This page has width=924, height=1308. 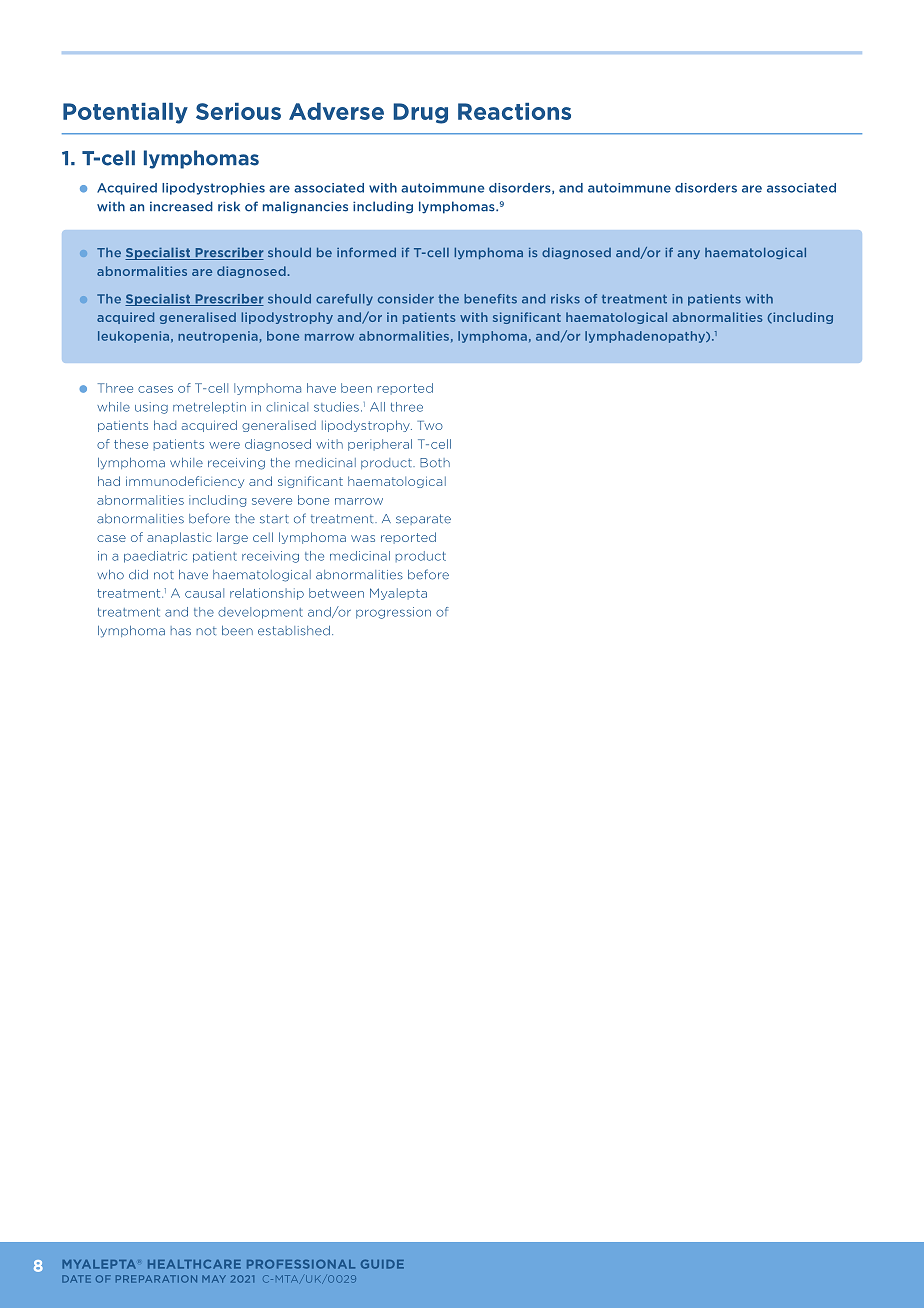 What do you see at coordinates (380, 445) in the page?
I see `peripheral` at bounding box center [380, 445].
